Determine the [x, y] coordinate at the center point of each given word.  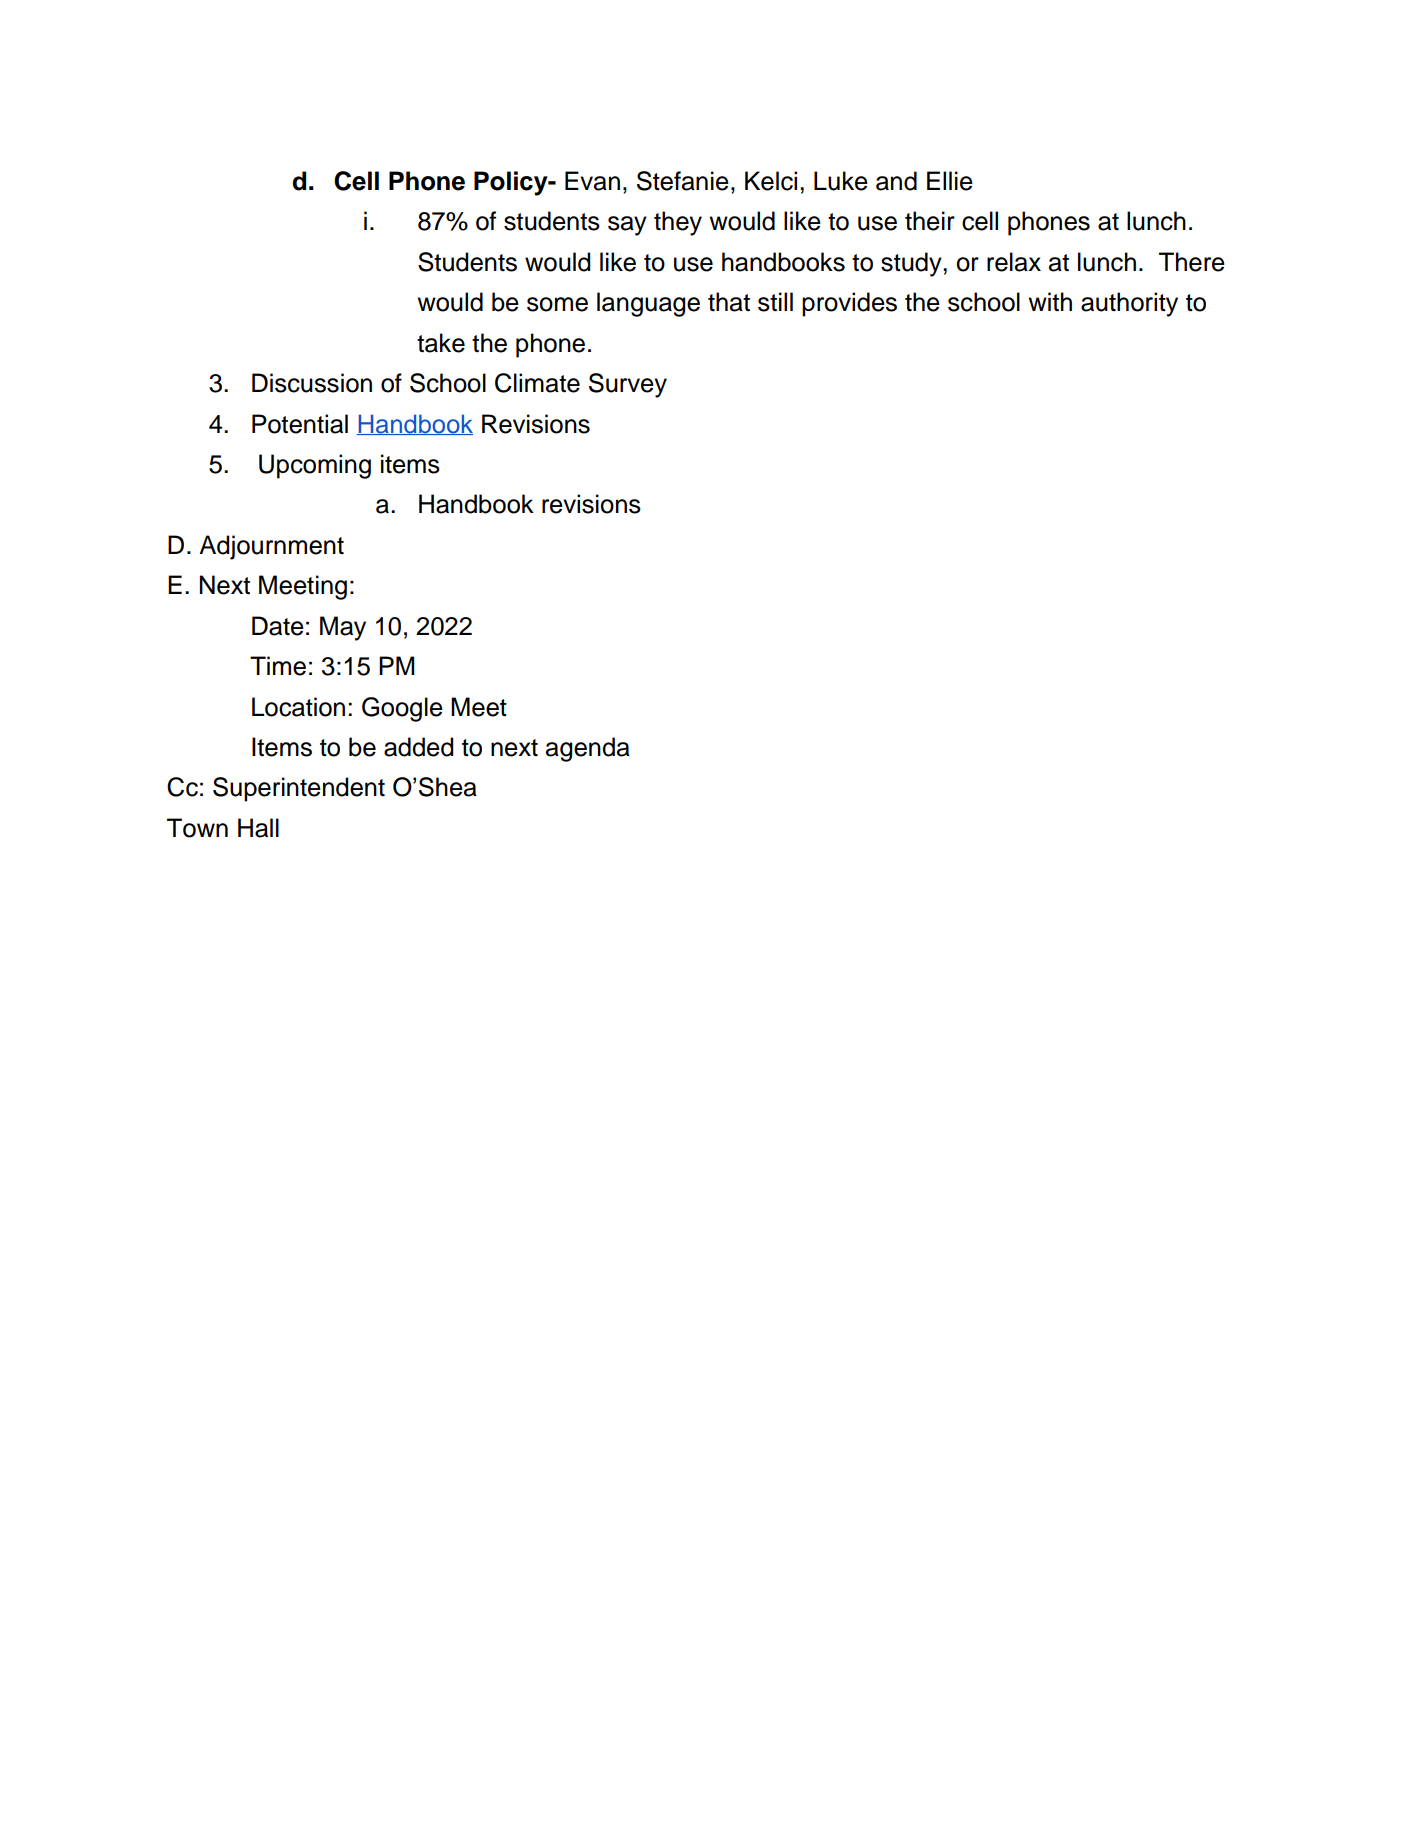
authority [1129, 304]
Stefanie [683, 181]
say [627, 226]
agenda [588, 749]
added [418, 747]
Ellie [950, 181]
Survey [628, 385]
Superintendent [299, 789]
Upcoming [315, 466]
